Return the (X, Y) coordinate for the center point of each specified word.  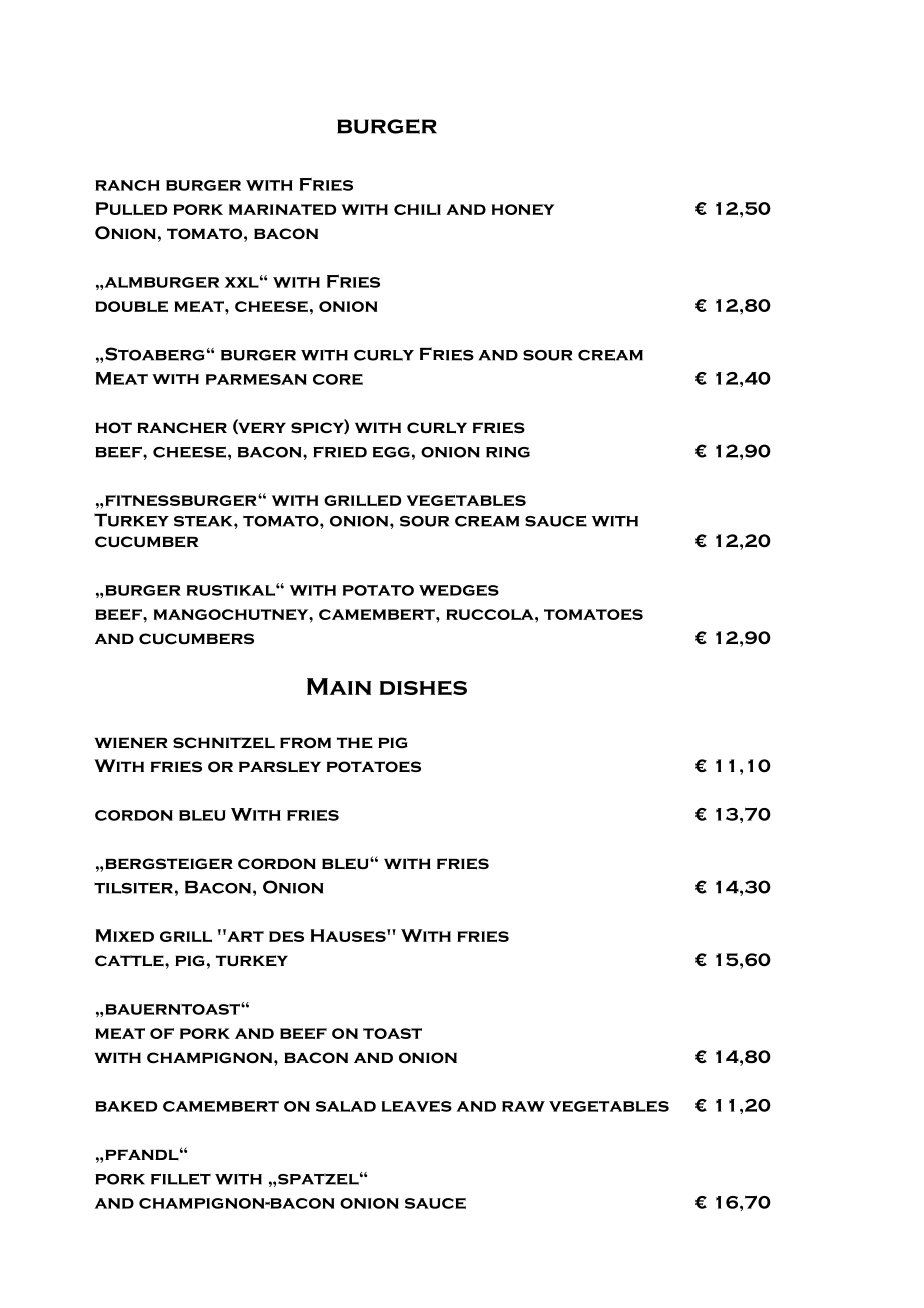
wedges (459, 590)
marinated (282, 209)
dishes (423, 688)
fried (340, 452)
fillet (181, 1179)
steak (204, 521)
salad (346, 1106)
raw (523, 1106)
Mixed (125, 935)
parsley (280, 767)
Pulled (131, 208)
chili (417, 209)
